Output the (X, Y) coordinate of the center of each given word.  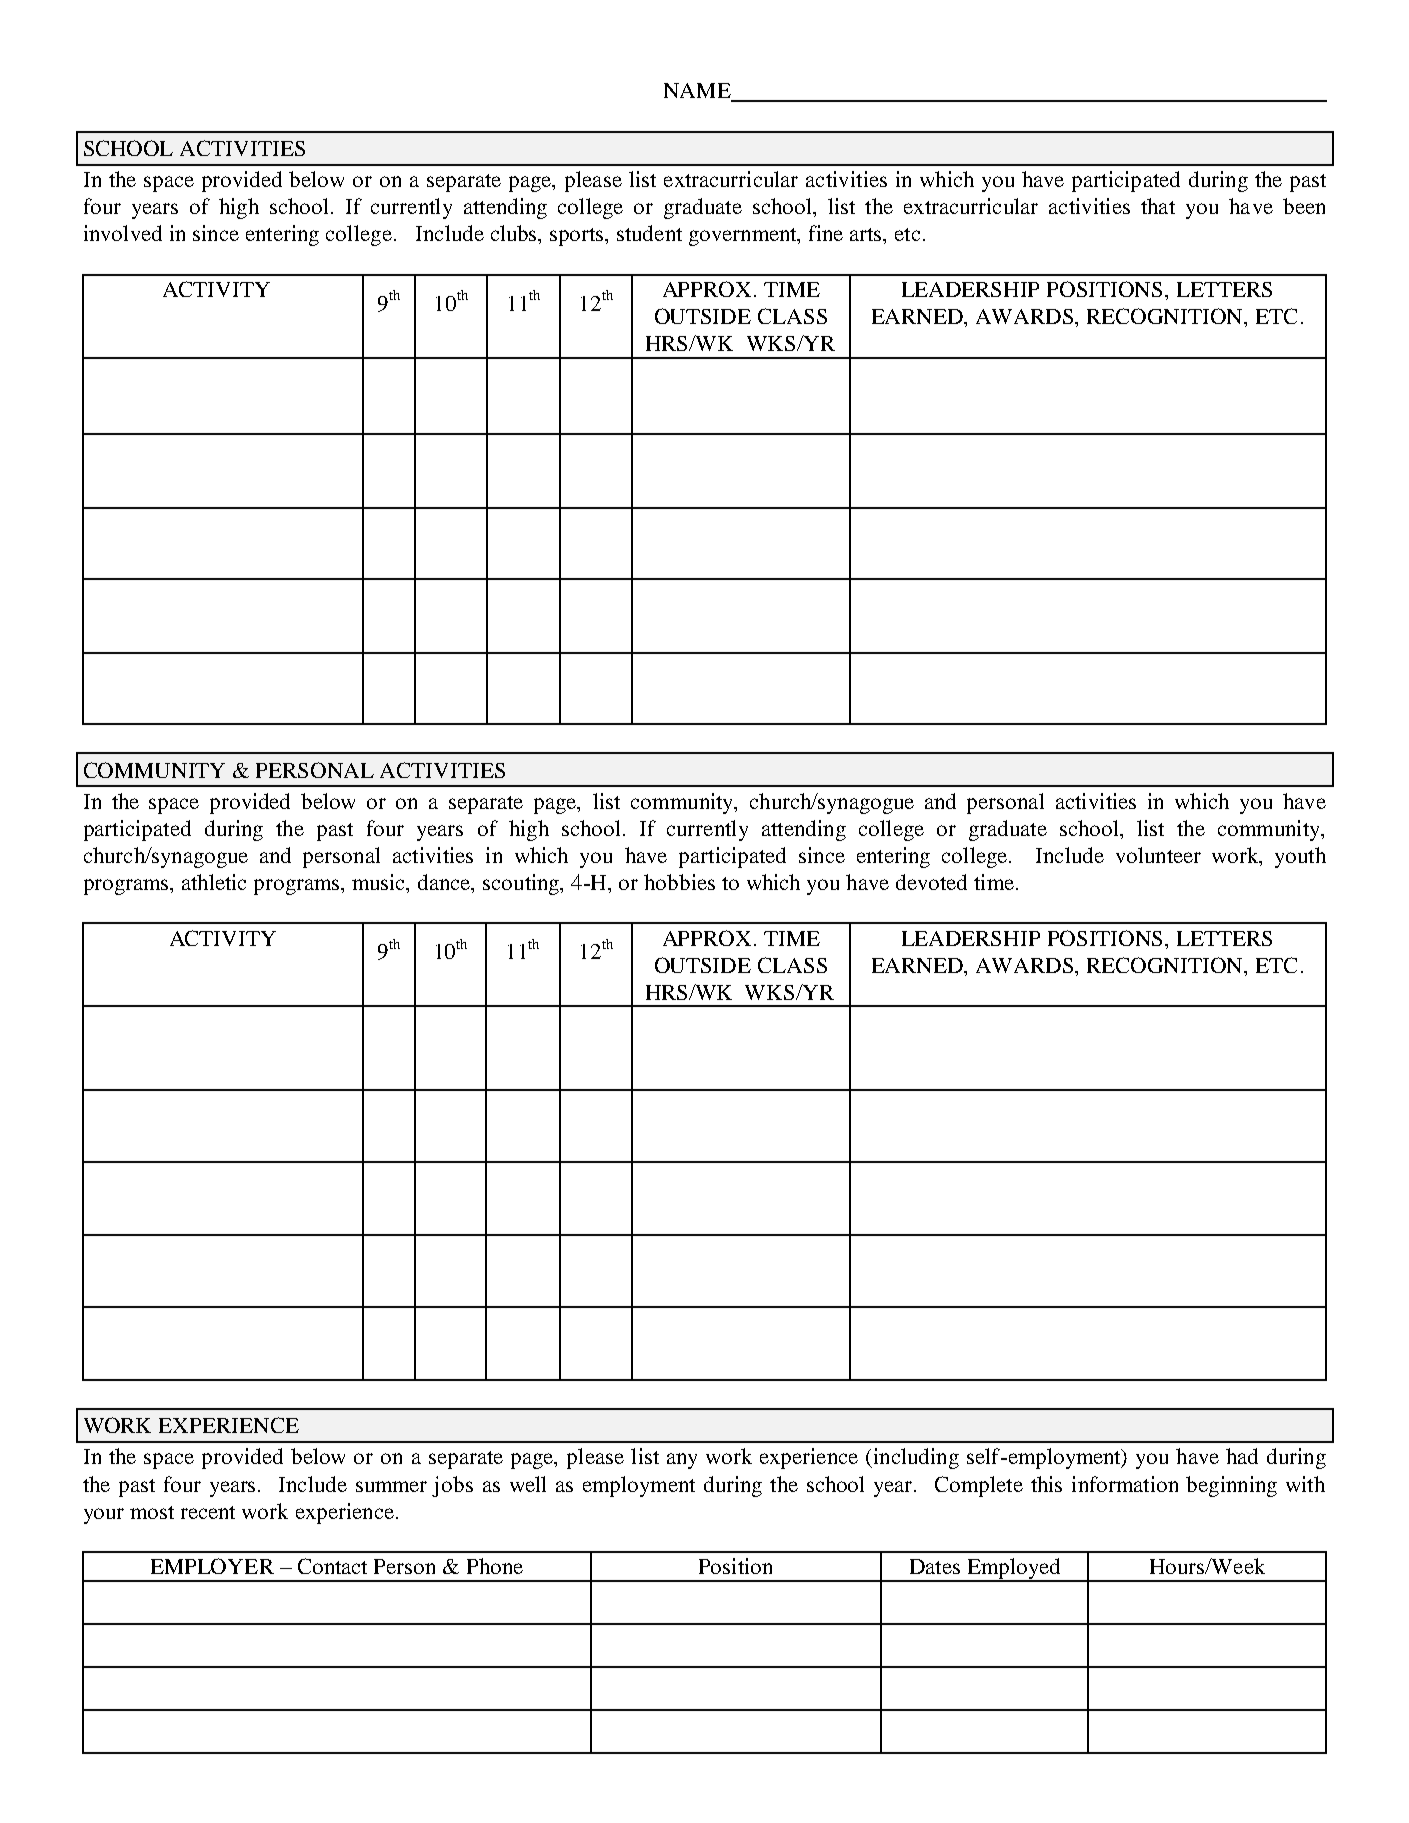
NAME (698, 92)
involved (123, 233)
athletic (214, 882)
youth (1300, 857)
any (682, 1461)
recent (208, 1512)
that (1158, 206)
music (380, 882)
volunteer (1158, 855)
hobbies (679, 882)
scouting (522, 884)
